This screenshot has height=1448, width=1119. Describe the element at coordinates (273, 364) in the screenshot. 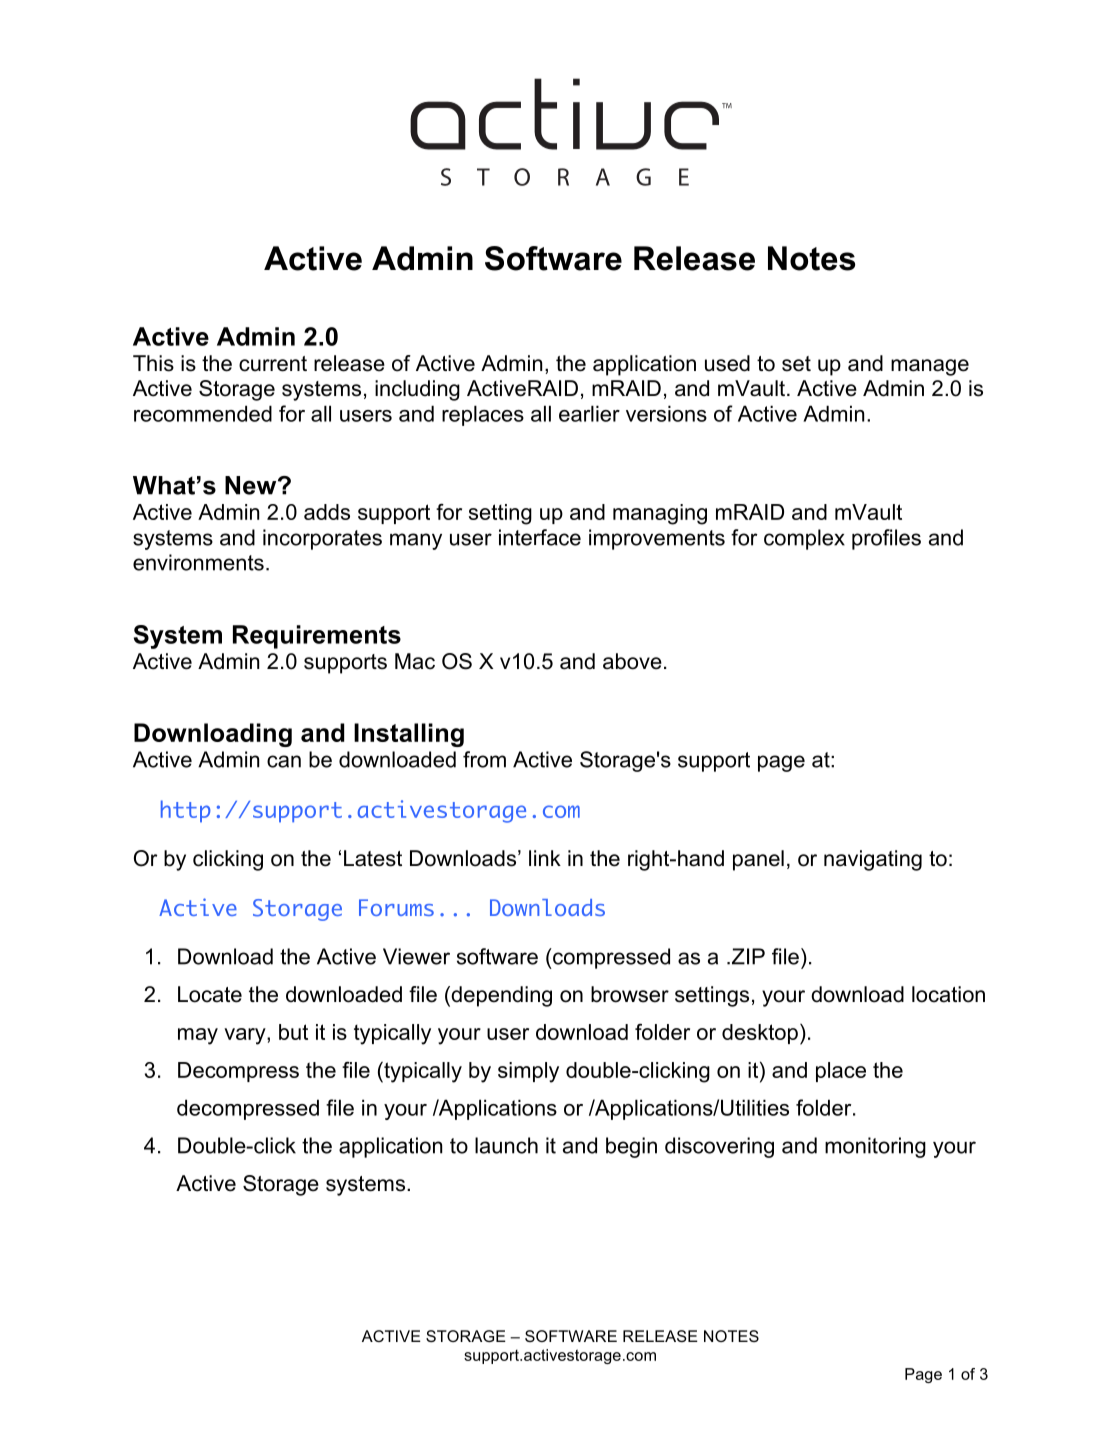

I see `current` at that location.
